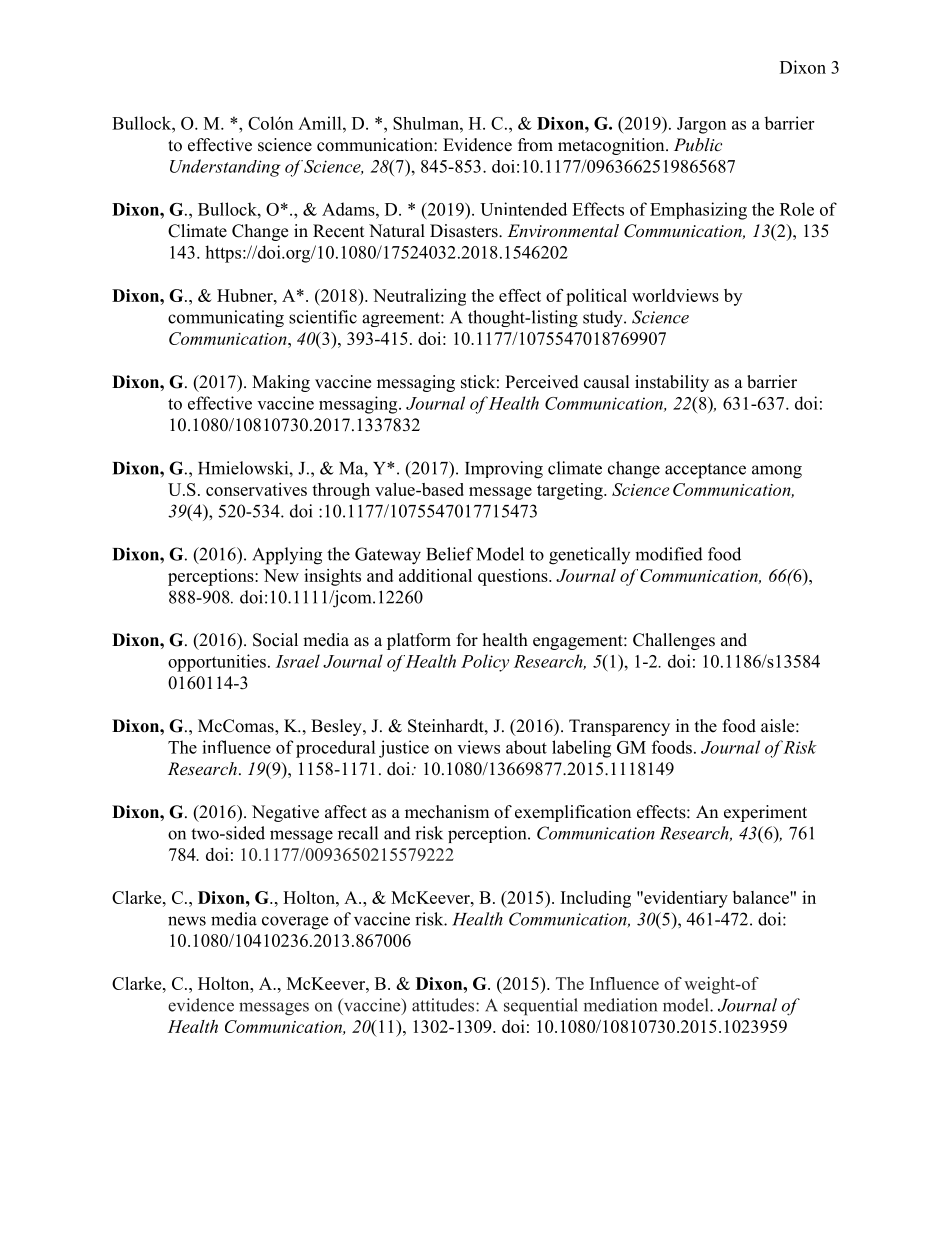 This page has width=952, height=1233. Describe the element at coordinates (504, 470) in the page. I see `Improving` at that location.
